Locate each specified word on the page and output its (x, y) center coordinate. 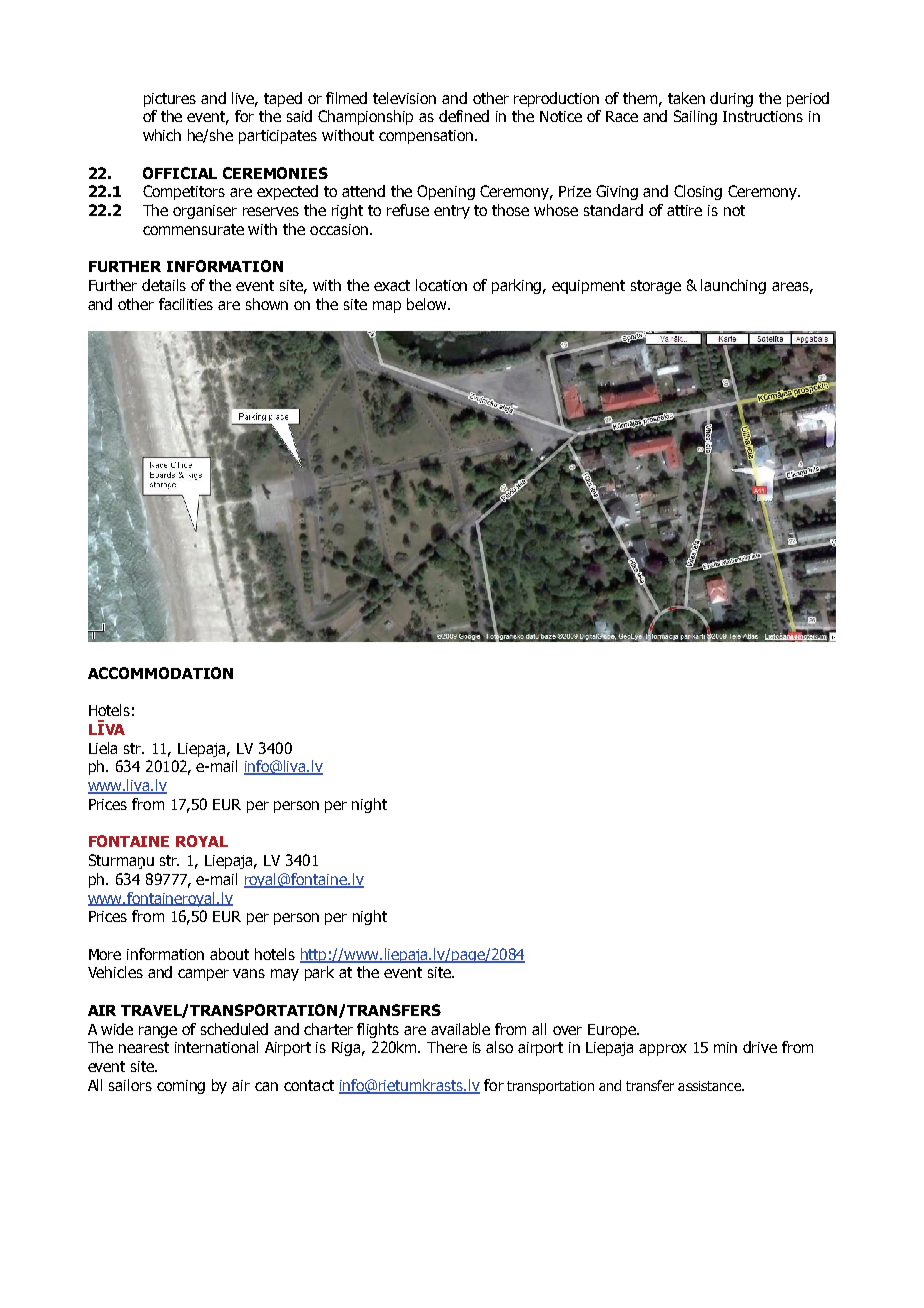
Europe (613, 1031)
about (229, 954)
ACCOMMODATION (160, 673)
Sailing (695, 117)
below (428, 304)
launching (733, 286)
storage (656, 287)
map (387, 307)
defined (464, 116)
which (162, 135)
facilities (186, 304)
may (285, 975)
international (216, 1047)
